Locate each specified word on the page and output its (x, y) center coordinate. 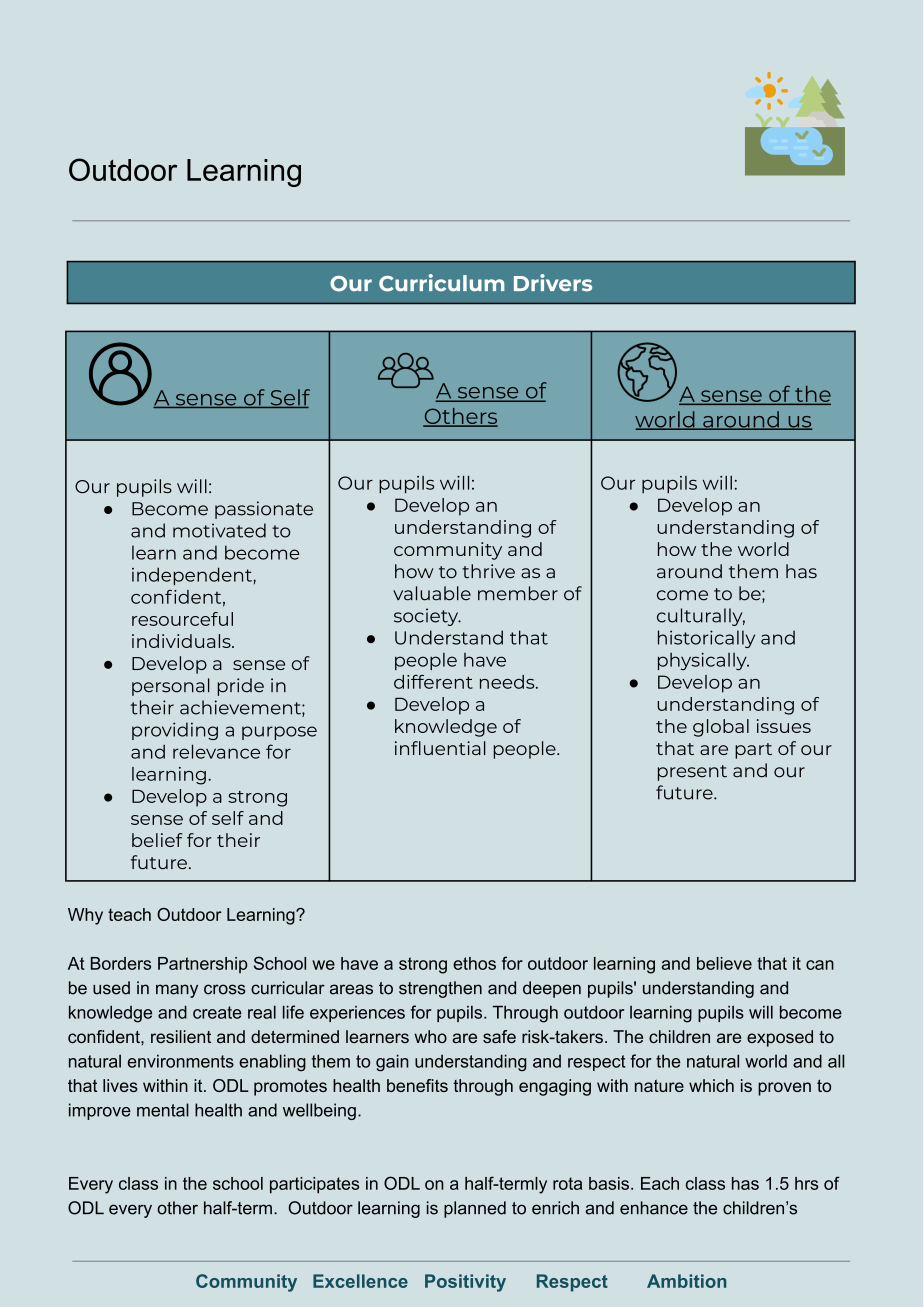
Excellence (360, 1281)
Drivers (553, 283)
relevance (216, 751)
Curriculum (442, 283)
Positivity (465, 1283)
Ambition (686, 1281)
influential (440, 748)
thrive (488, 571)
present (692, 773)
